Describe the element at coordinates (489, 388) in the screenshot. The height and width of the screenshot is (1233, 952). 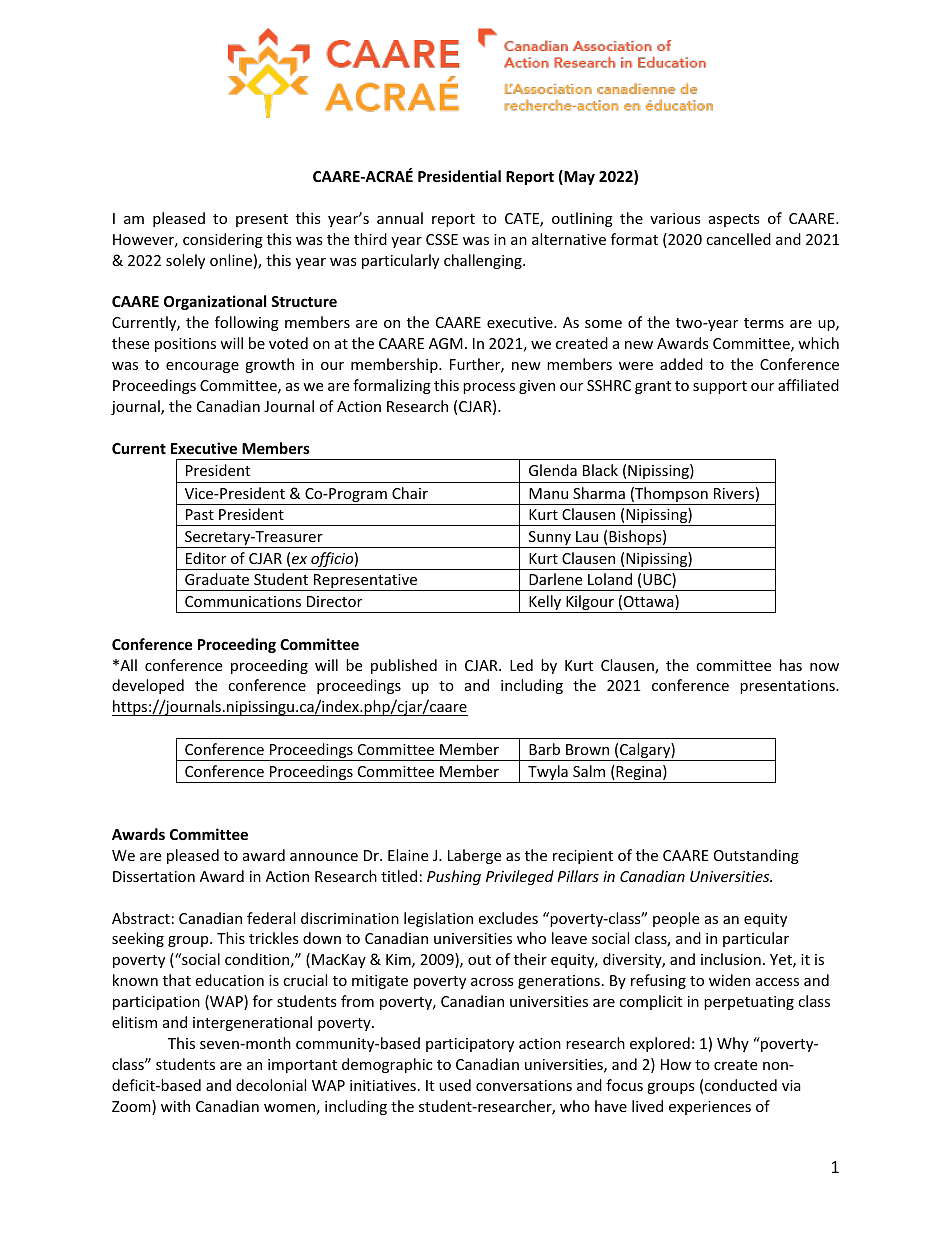
I see `process` at that location.
